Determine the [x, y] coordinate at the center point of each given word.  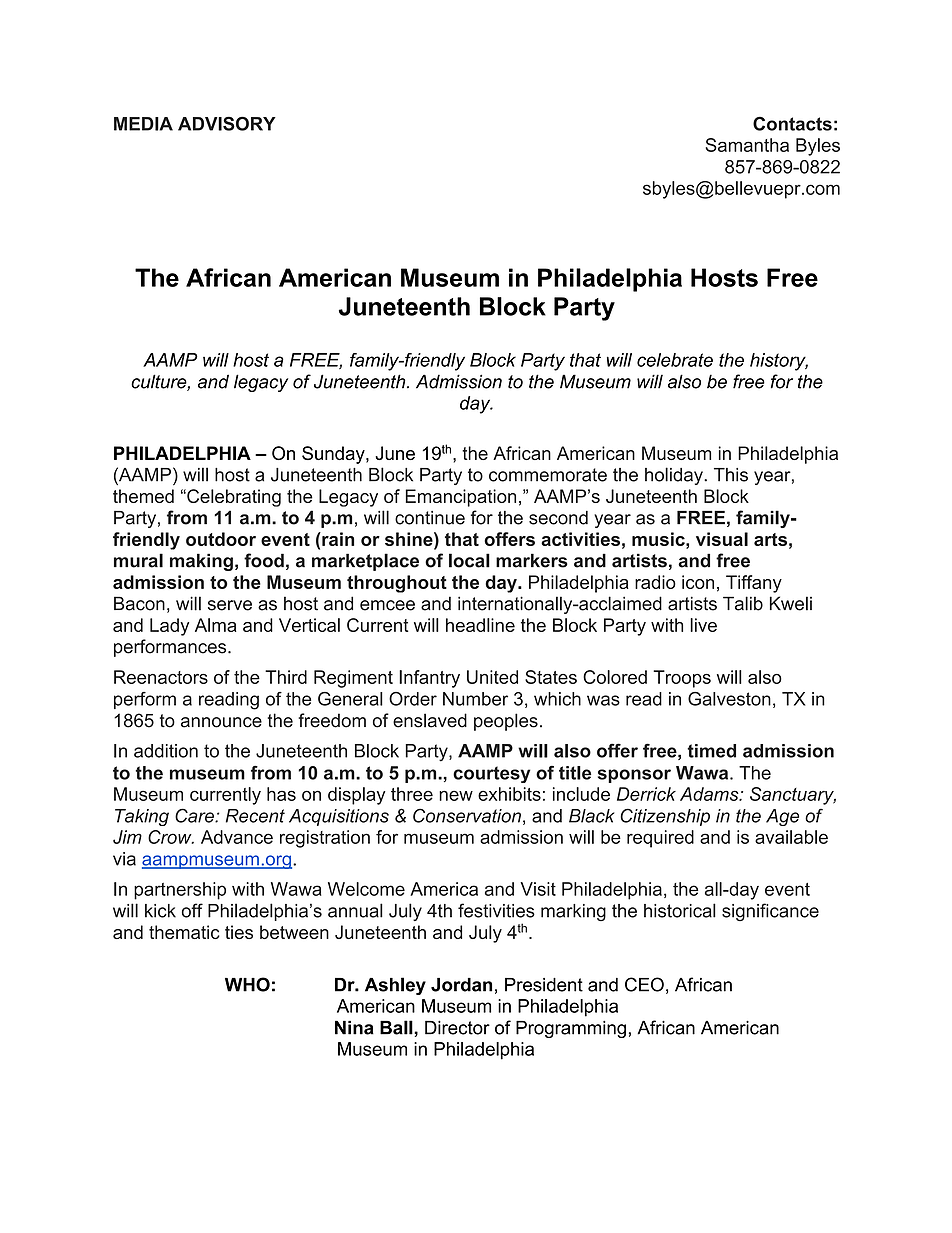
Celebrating [233, 498]
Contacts [792, 123]
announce [221, 722]
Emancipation [460, 498]
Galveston [729, 699]
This [731, 475]
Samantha [747, 145]
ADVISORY [227, 123]
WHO [247, 984]
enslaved [430, 720]
